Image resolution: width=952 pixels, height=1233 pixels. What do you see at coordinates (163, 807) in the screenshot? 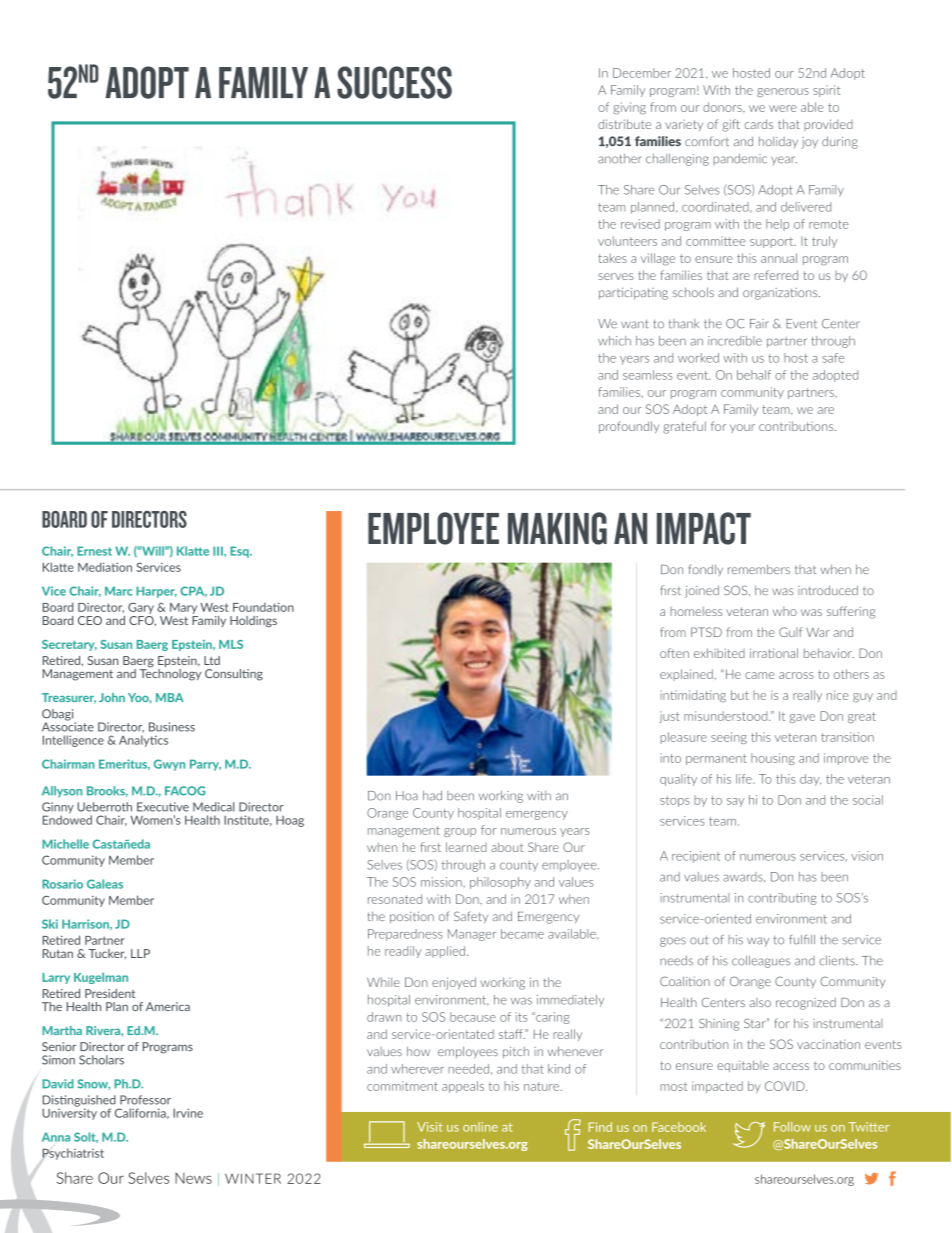
I see `Executive` at bounding box center [163, 807].
